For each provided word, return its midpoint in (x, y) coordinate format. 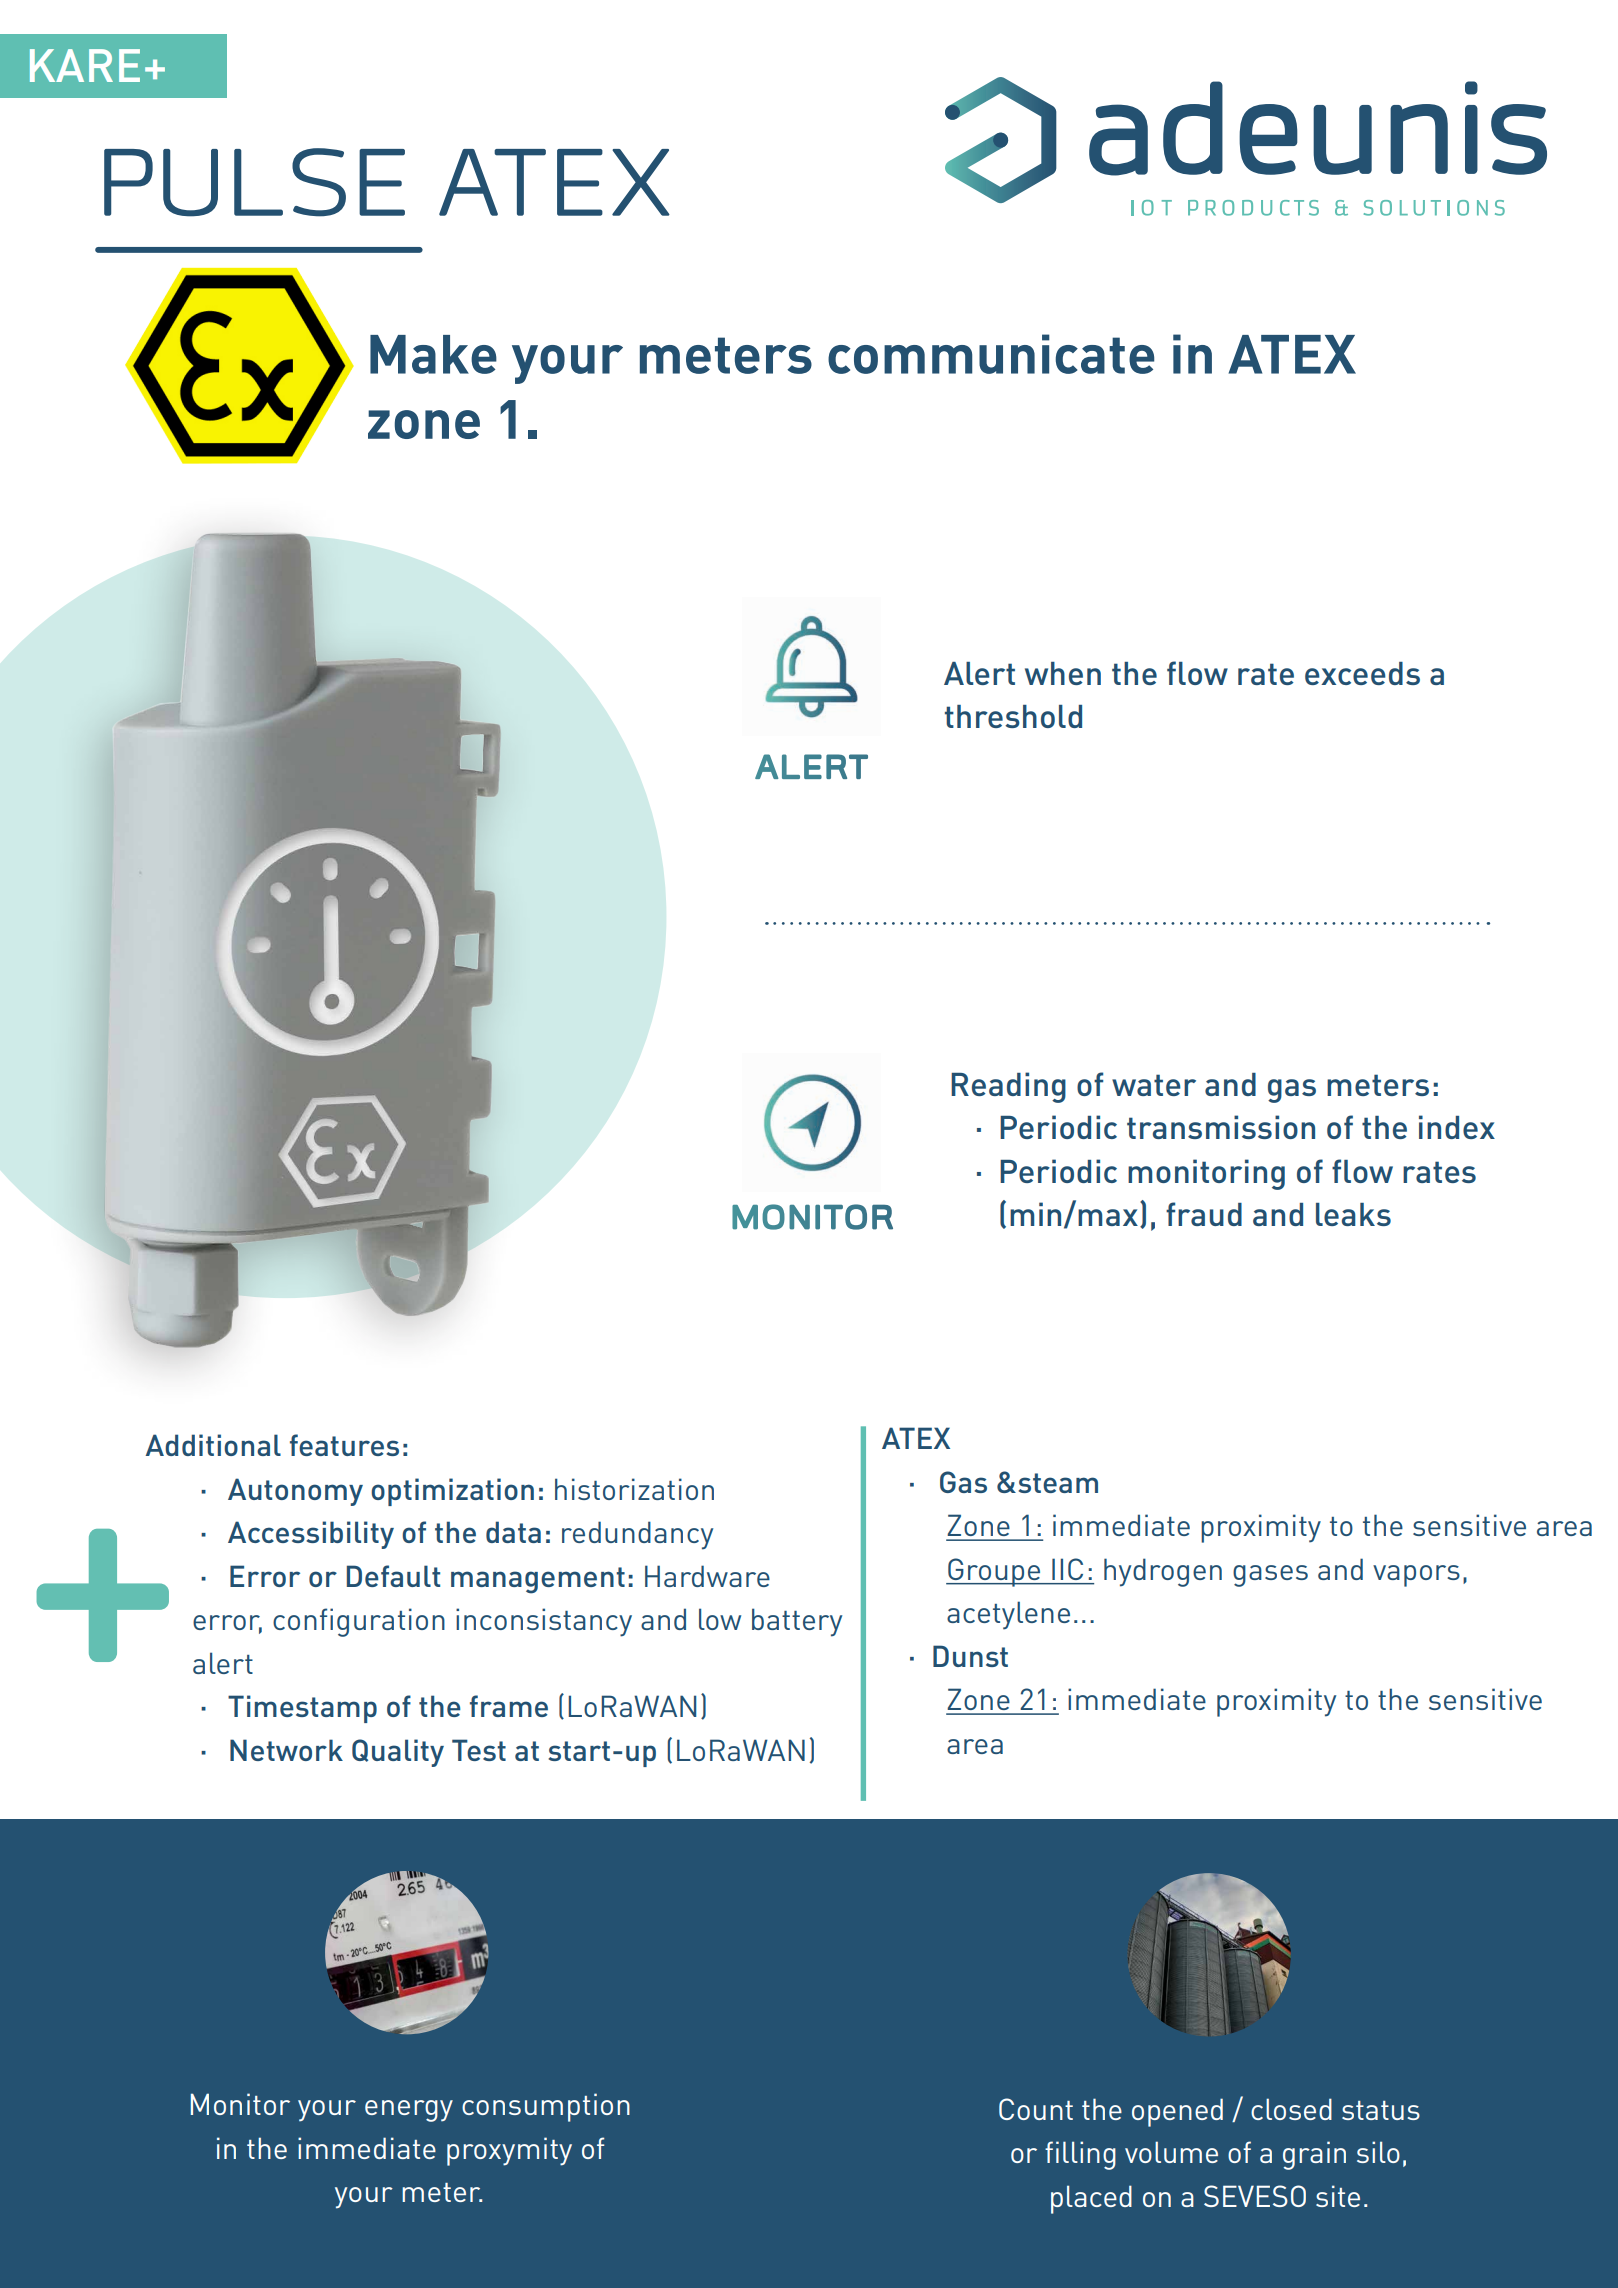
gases (1270, 1576)
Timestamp (302, 1709)
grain (1314, 2155)
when (1063, 673)
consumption (546, 2107)
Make (433, 354)
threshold (1013, 716)
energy (409, 2111)
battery (797, 1622)
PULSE (254, 182)
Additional (213, 1445)
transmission (1221, 1127)
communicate (991, 354)
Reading (1008, 1087)
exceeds (1362, 673)
